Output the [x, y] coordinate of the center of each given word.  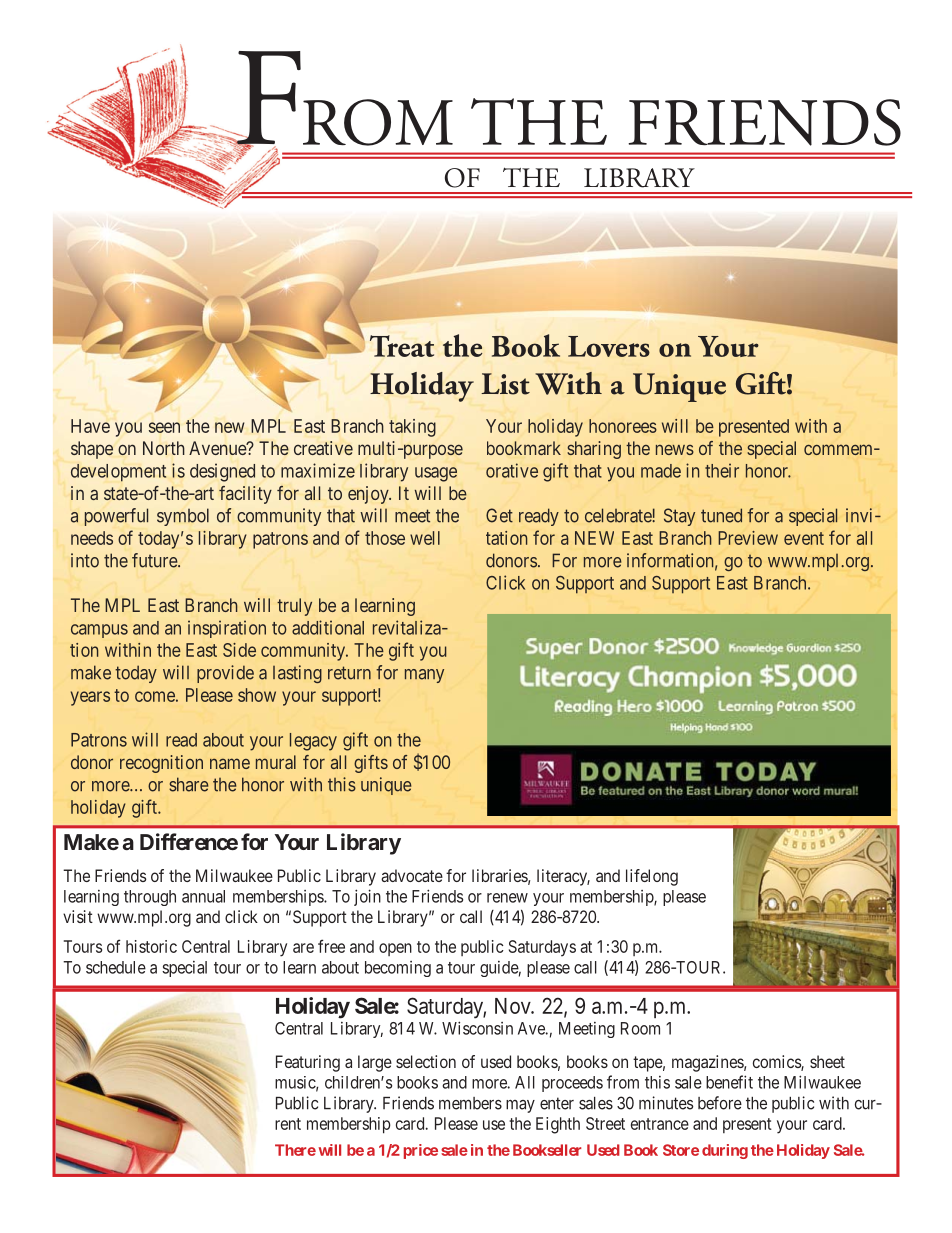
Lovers [609, 346]
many [424, 676]
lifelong [652, 877]
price [421, 1151]
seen [164, 427]
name [230, 763]
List [505, 384]
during [725, 1151]
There [295, 1150]
